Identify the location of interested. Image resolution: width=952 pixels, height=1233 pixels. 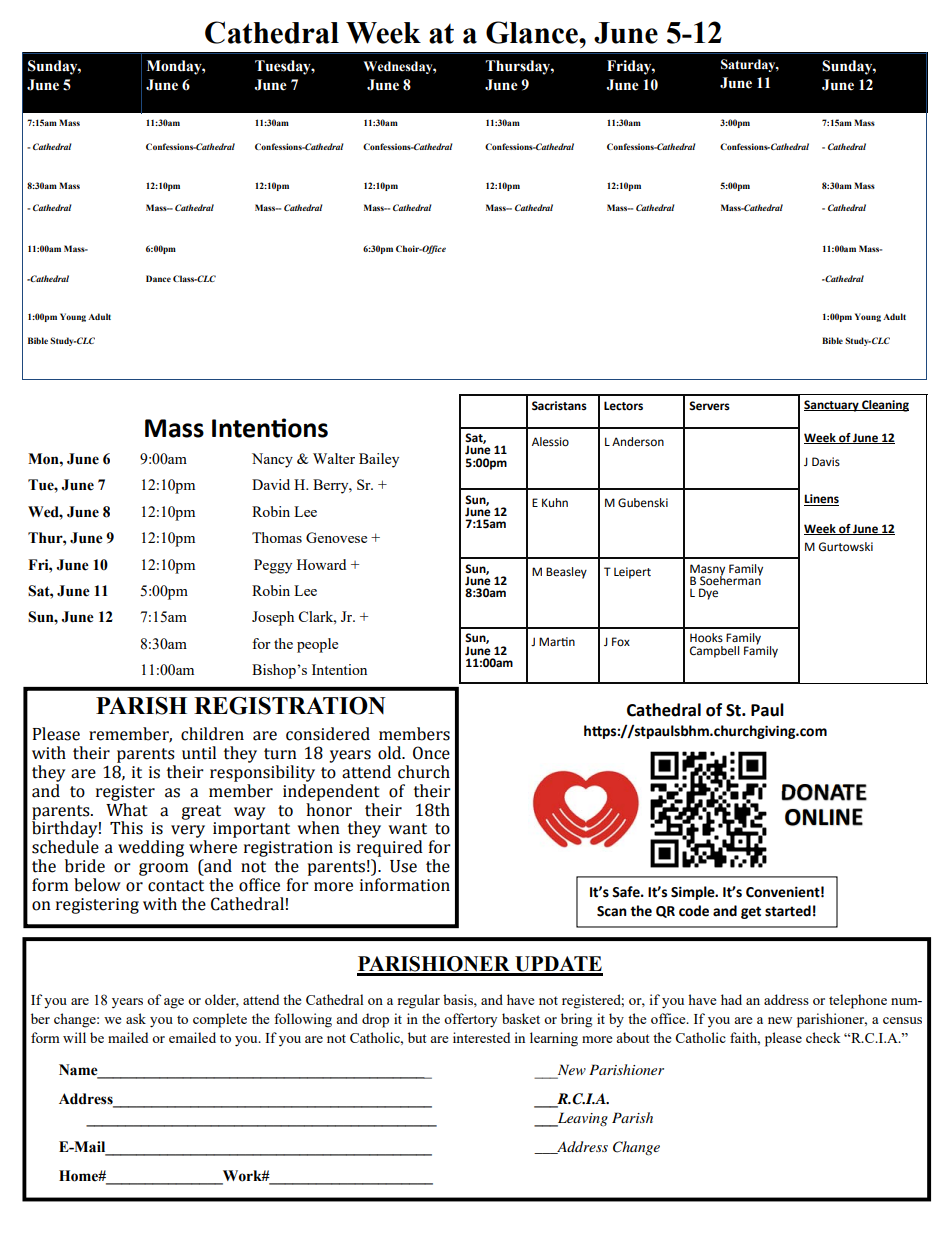
(481, 1037).
